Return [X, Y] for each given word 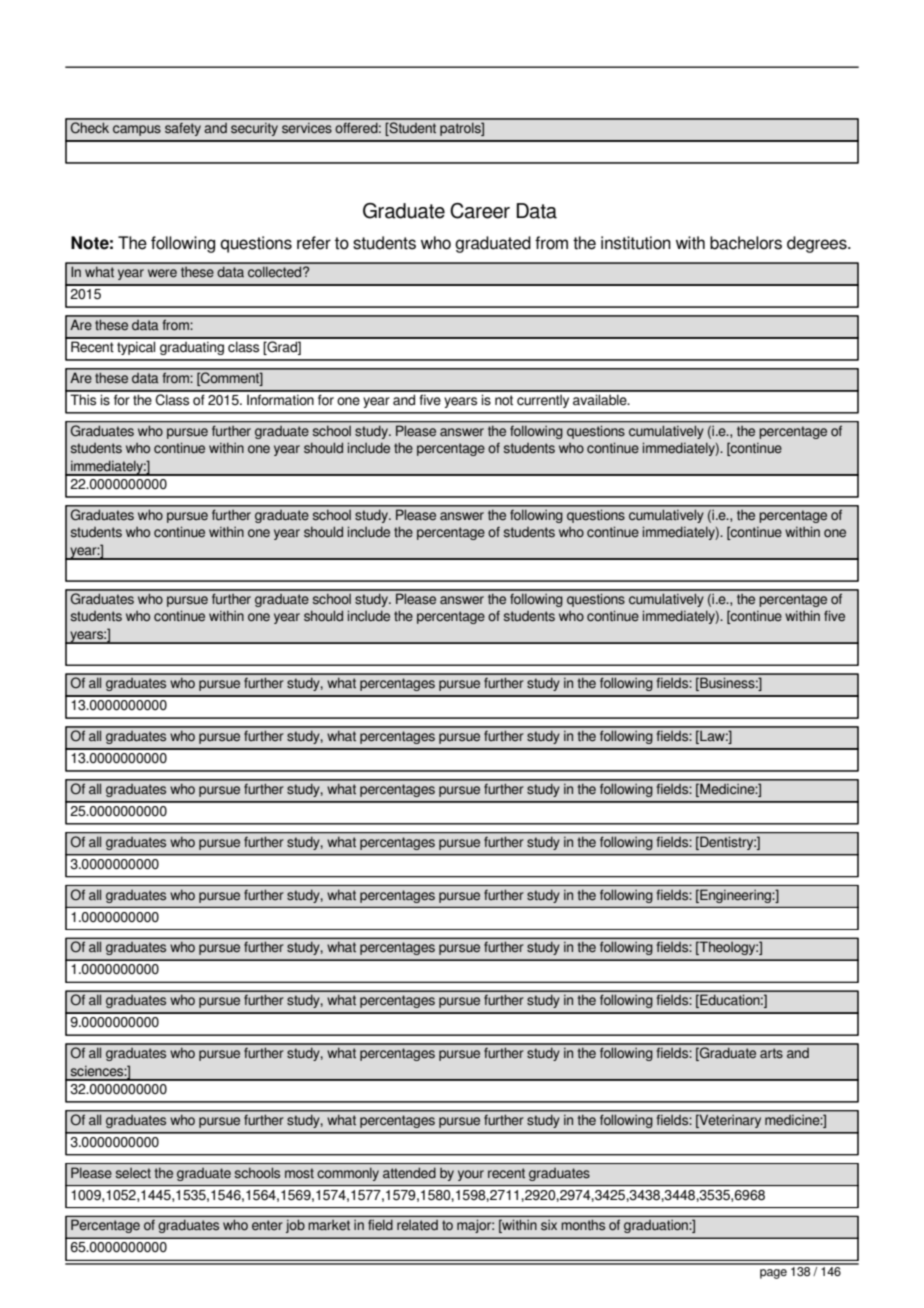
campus [137, 130]
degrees [818, 244]
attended [409, 1172]
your [471, 1175]
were [162, 273]
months [583, 1224]
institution [636, 243]
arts [771, 1053]
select [133, 1173]
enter [267, 1225]
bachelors [746, 243]
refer [314, 243]
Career [480, 211]
